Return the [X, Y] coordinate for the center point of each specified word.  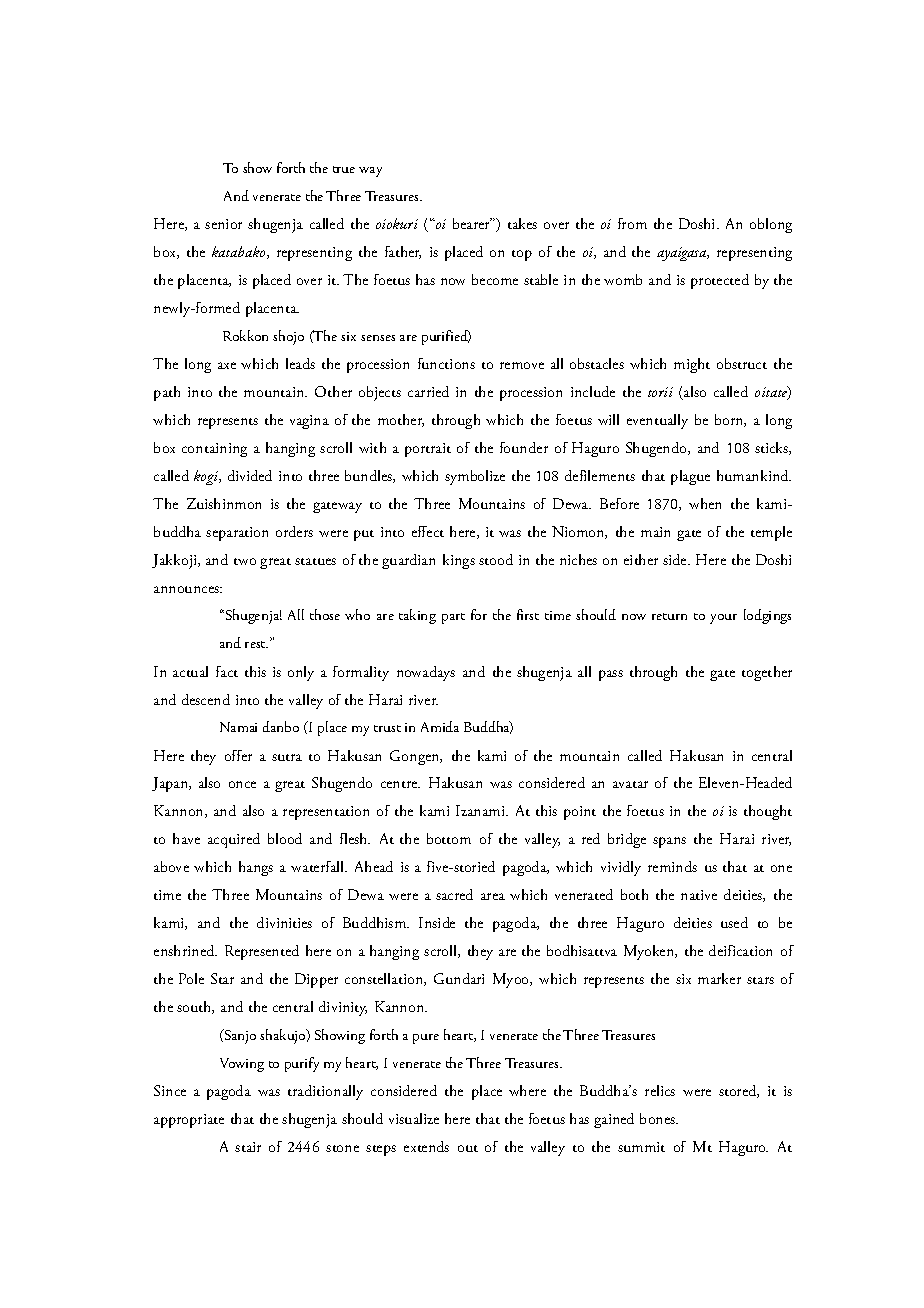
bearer [472, 223]
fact [227, 671]
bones [659, 1118]
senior [223, 224]
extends [426, 1146]
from [632, 223]
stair [248, 1147]
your [723, 619]
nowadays [426, 673]
